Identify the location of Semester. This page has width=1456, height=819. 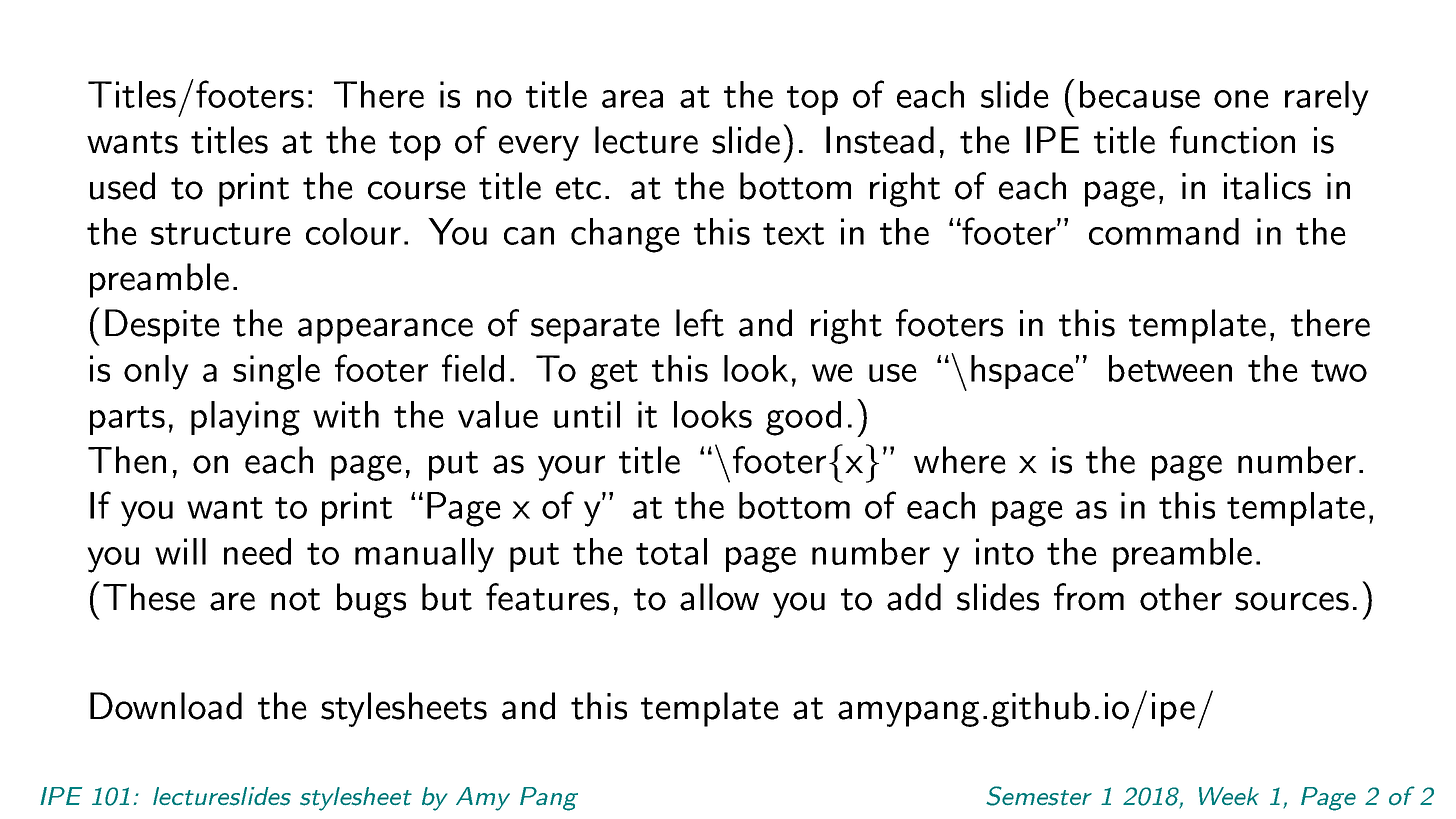
(1039, 796).
